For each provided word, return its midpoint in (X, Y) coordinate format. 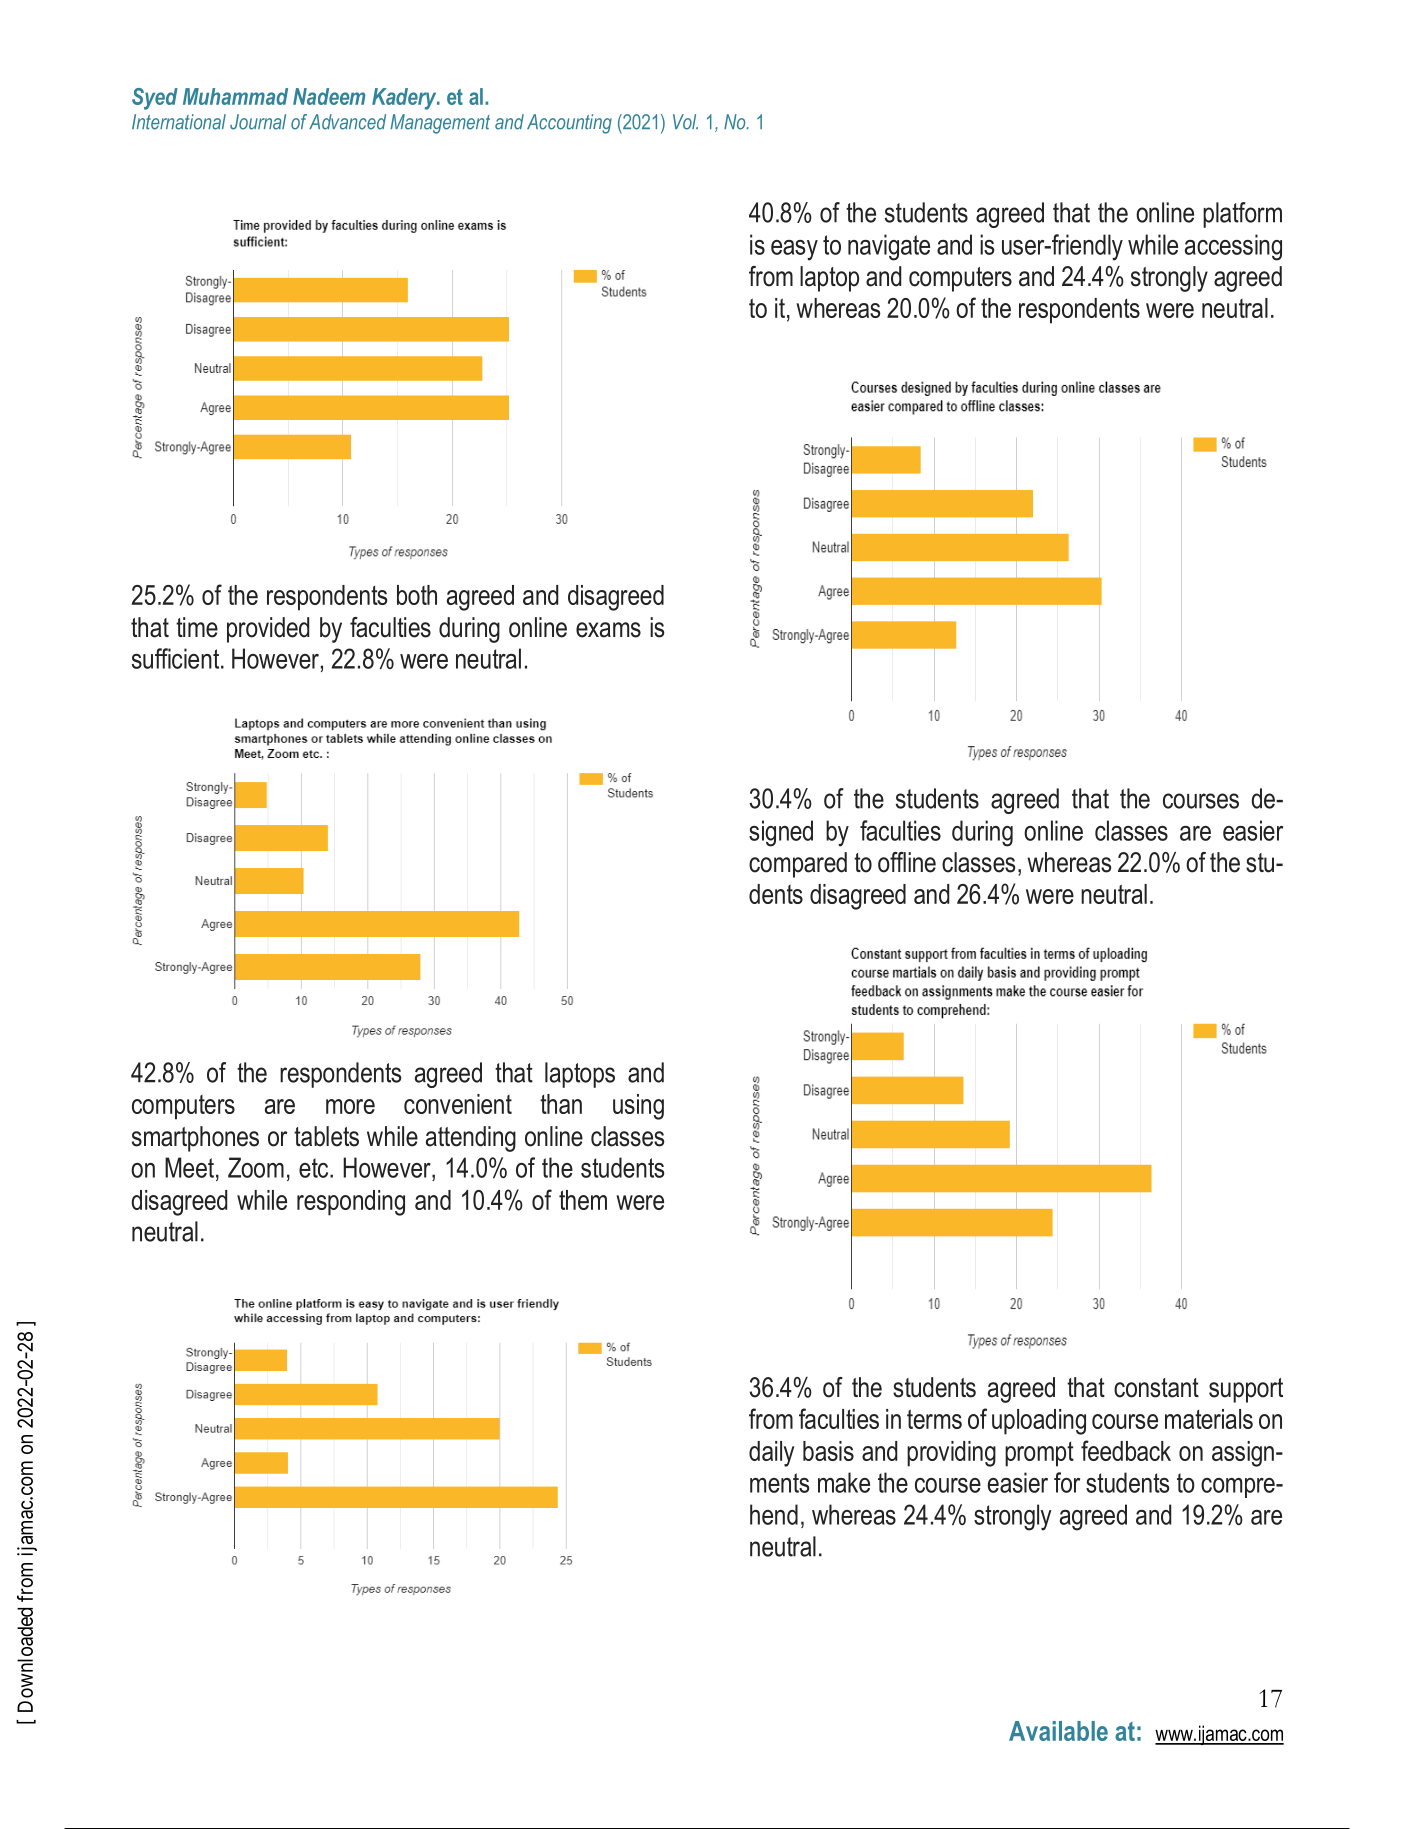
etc (315, 1168)
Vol (685, 122)
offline (907, 862)
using (638, 1107)
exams (608, 630)
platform (1242, 215)
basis (828, 1451)
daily (771, 1454)
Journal (258, 122)
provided (268, 630)
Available (1058, 1731)
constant (1156, 1388)
